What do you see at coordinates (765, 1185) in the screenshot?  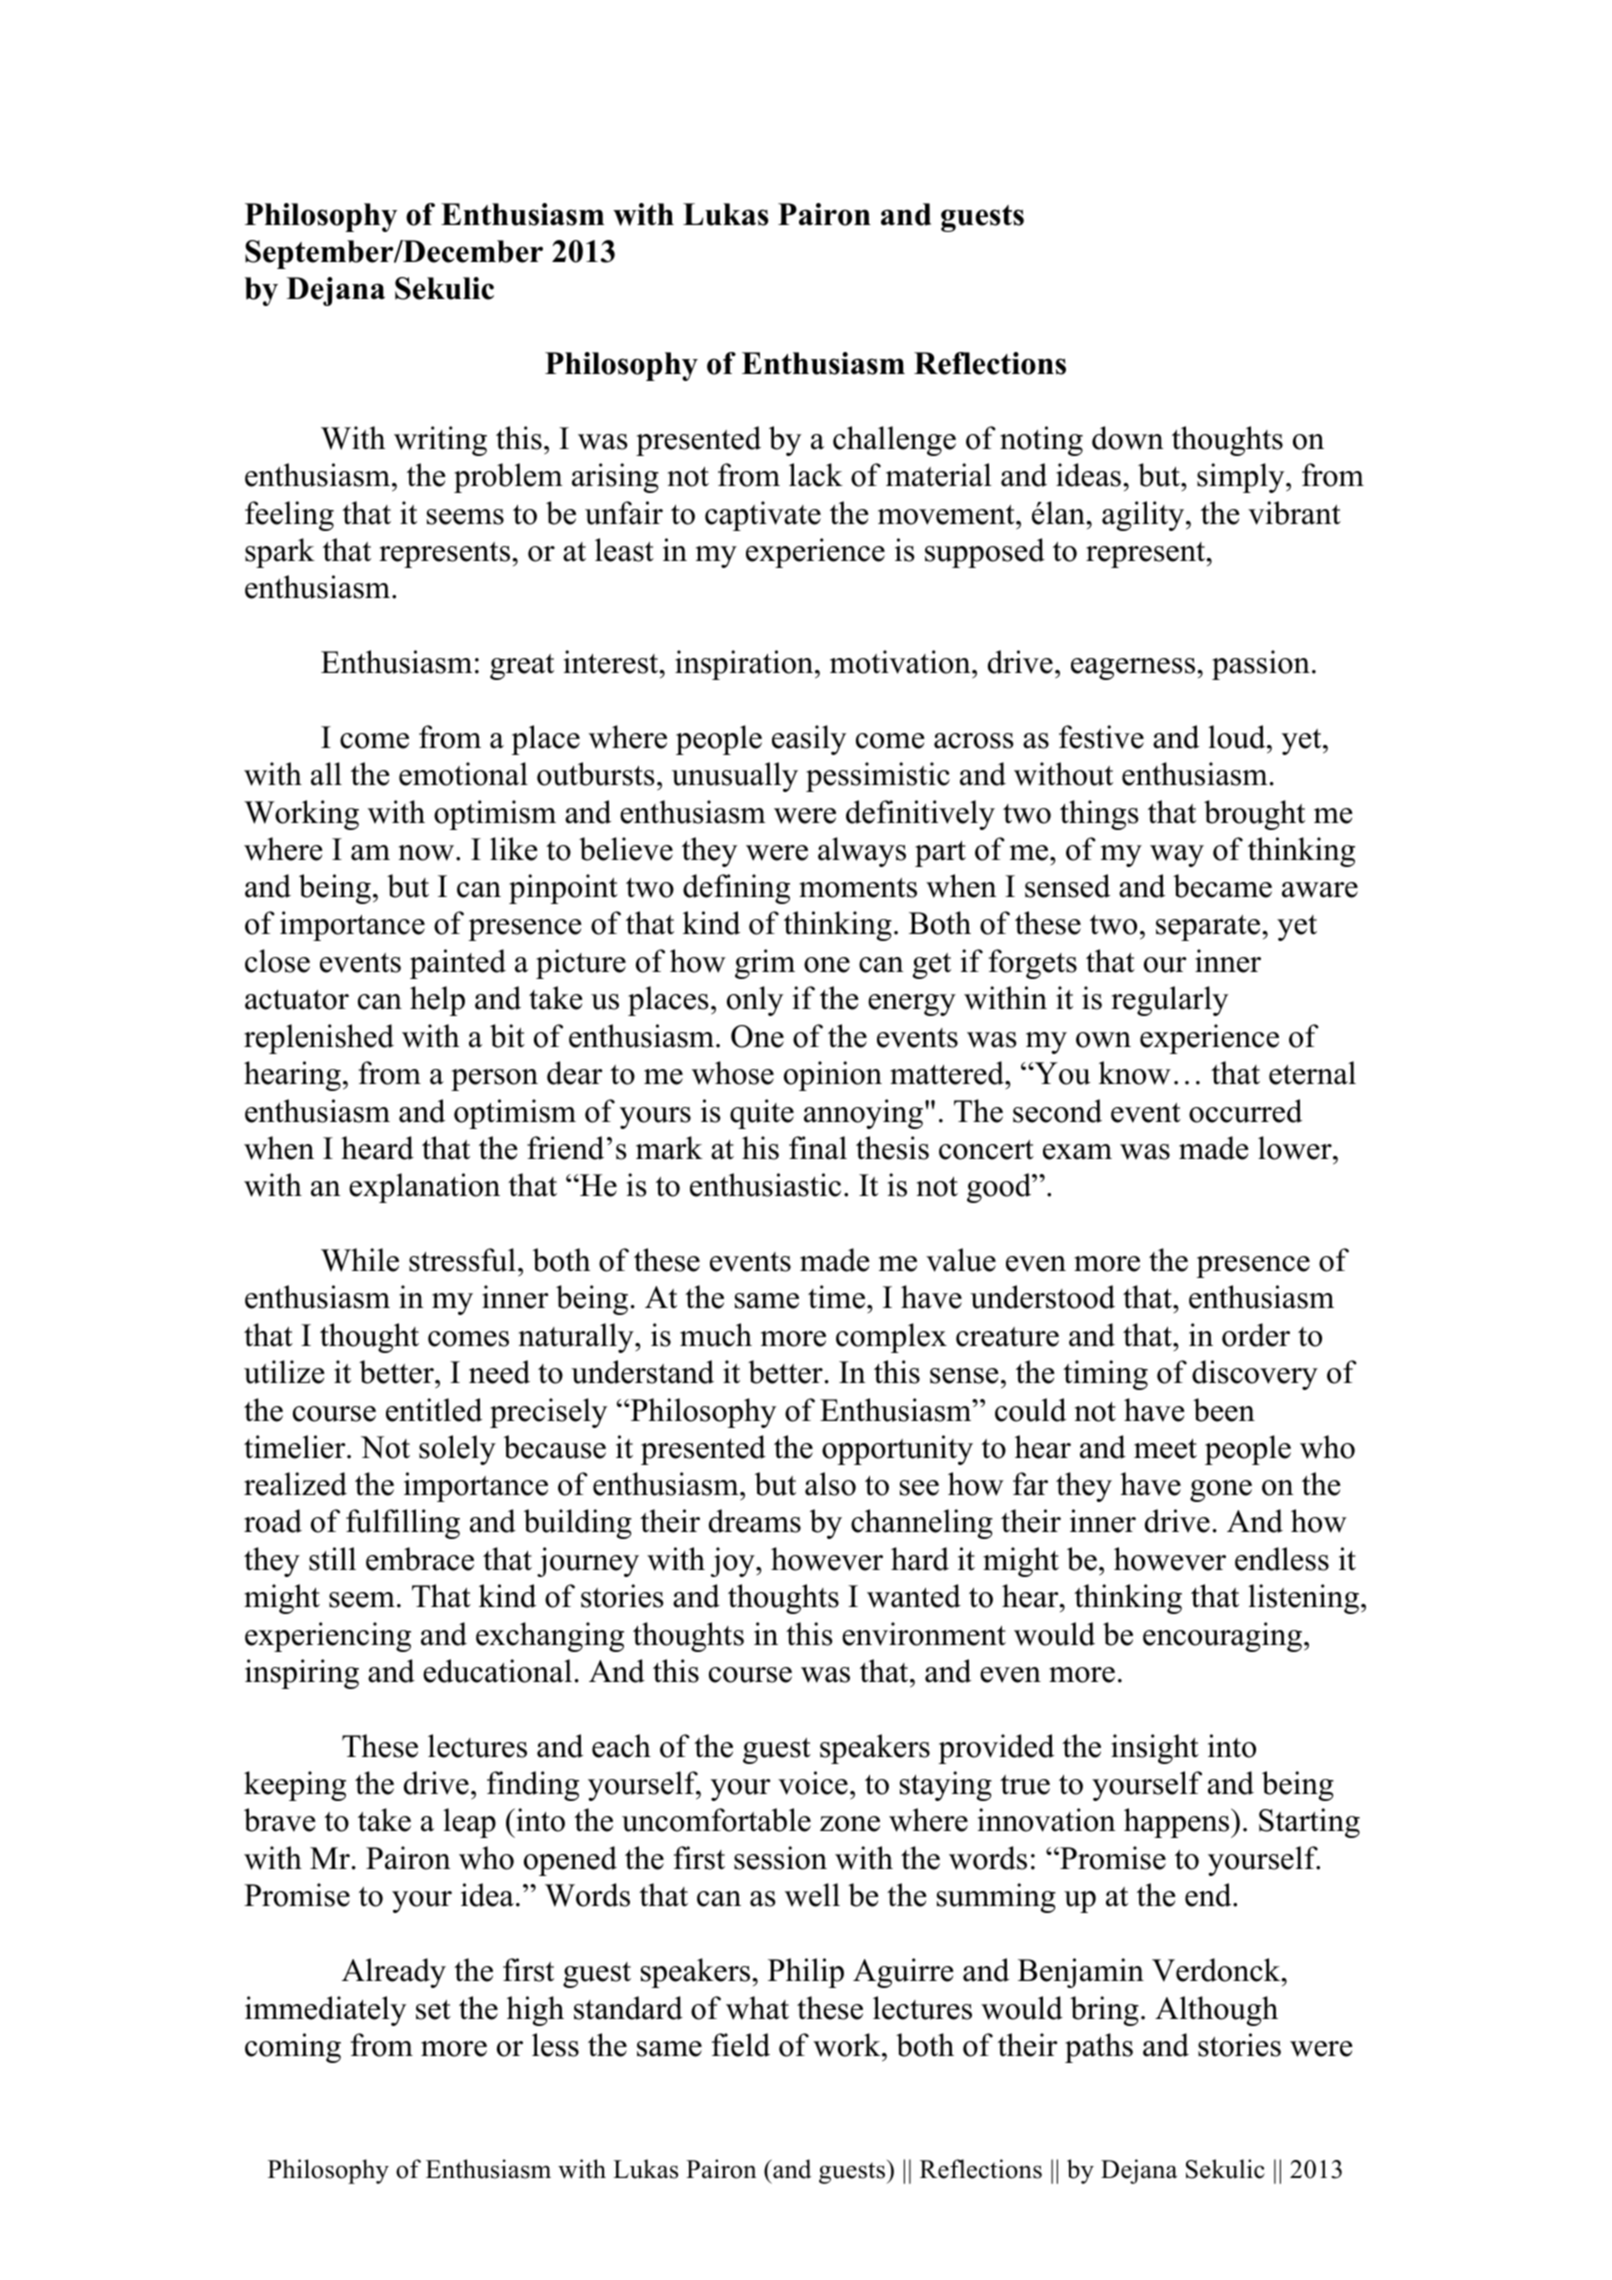 I see `enthusiastic` at bounding box center [765, 1185].
